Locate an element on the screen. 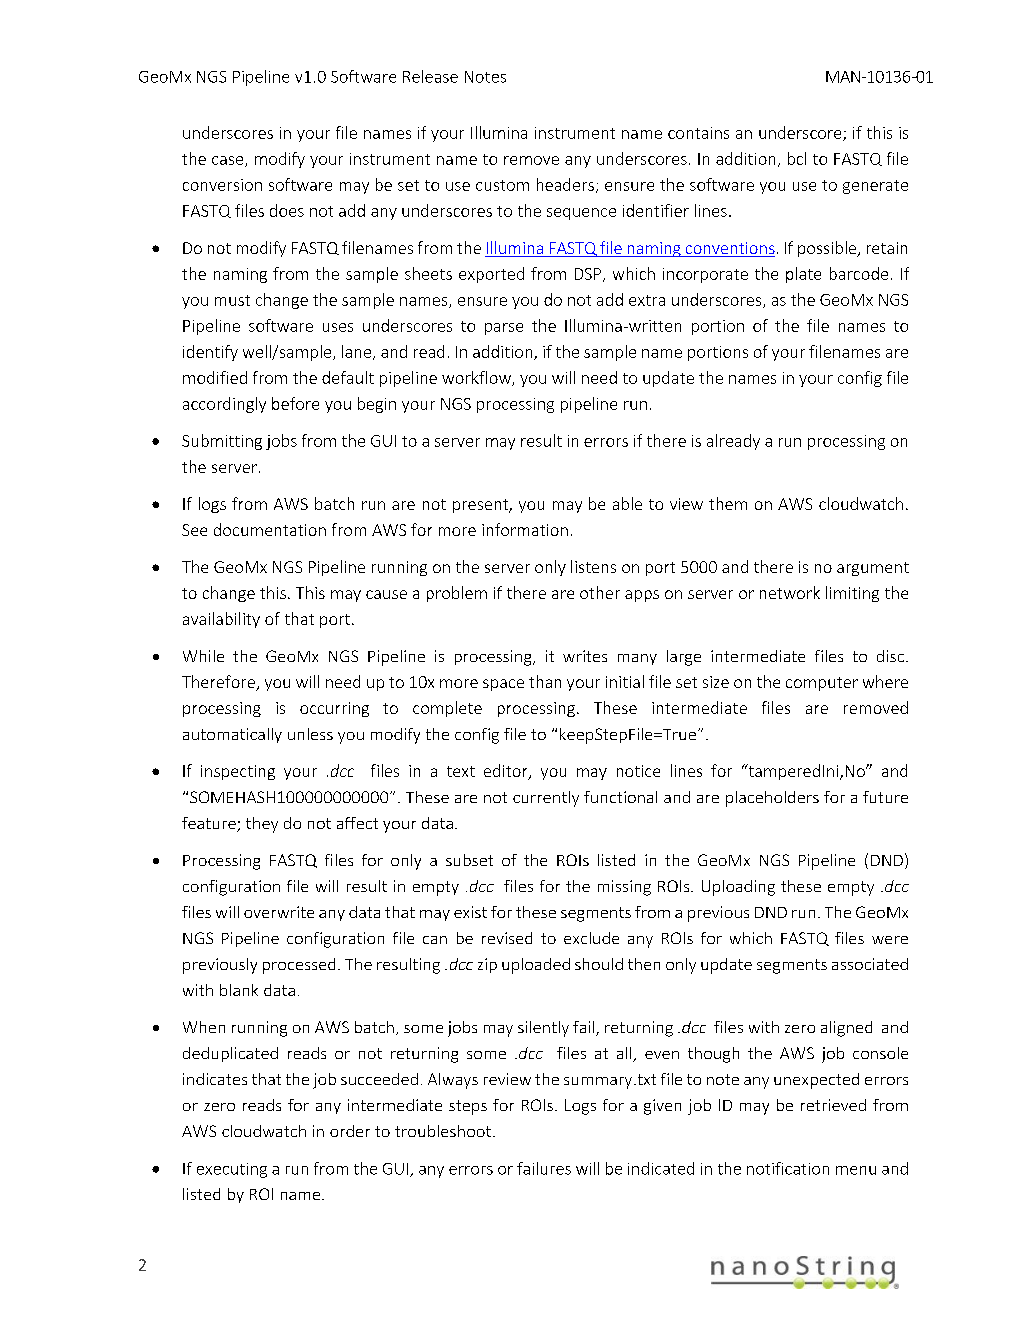 This screenshot has width=1030, height=1333. headers is located at coordinates (565, 184).
